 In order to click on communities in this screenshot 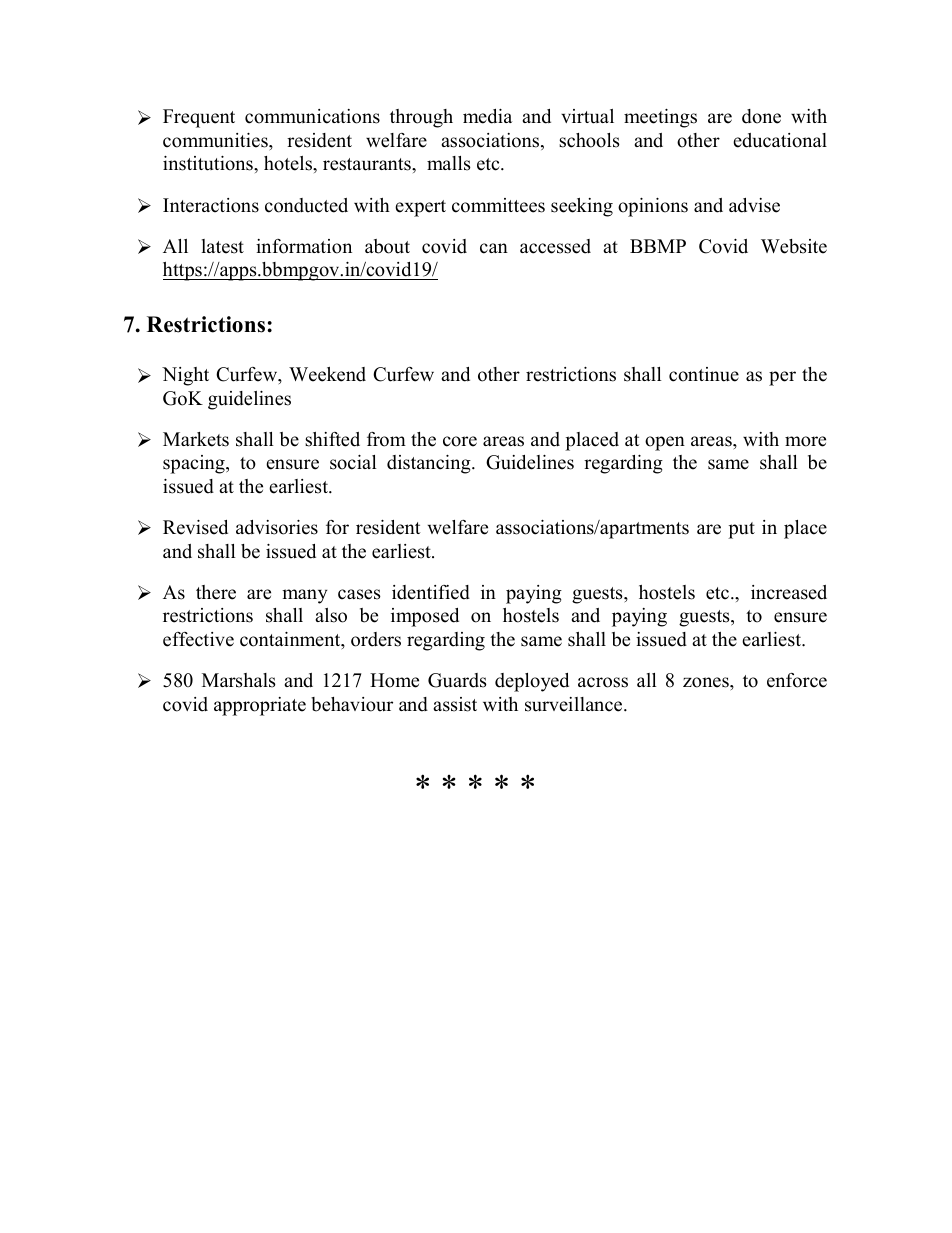, I will do `click(216, 140)`.
